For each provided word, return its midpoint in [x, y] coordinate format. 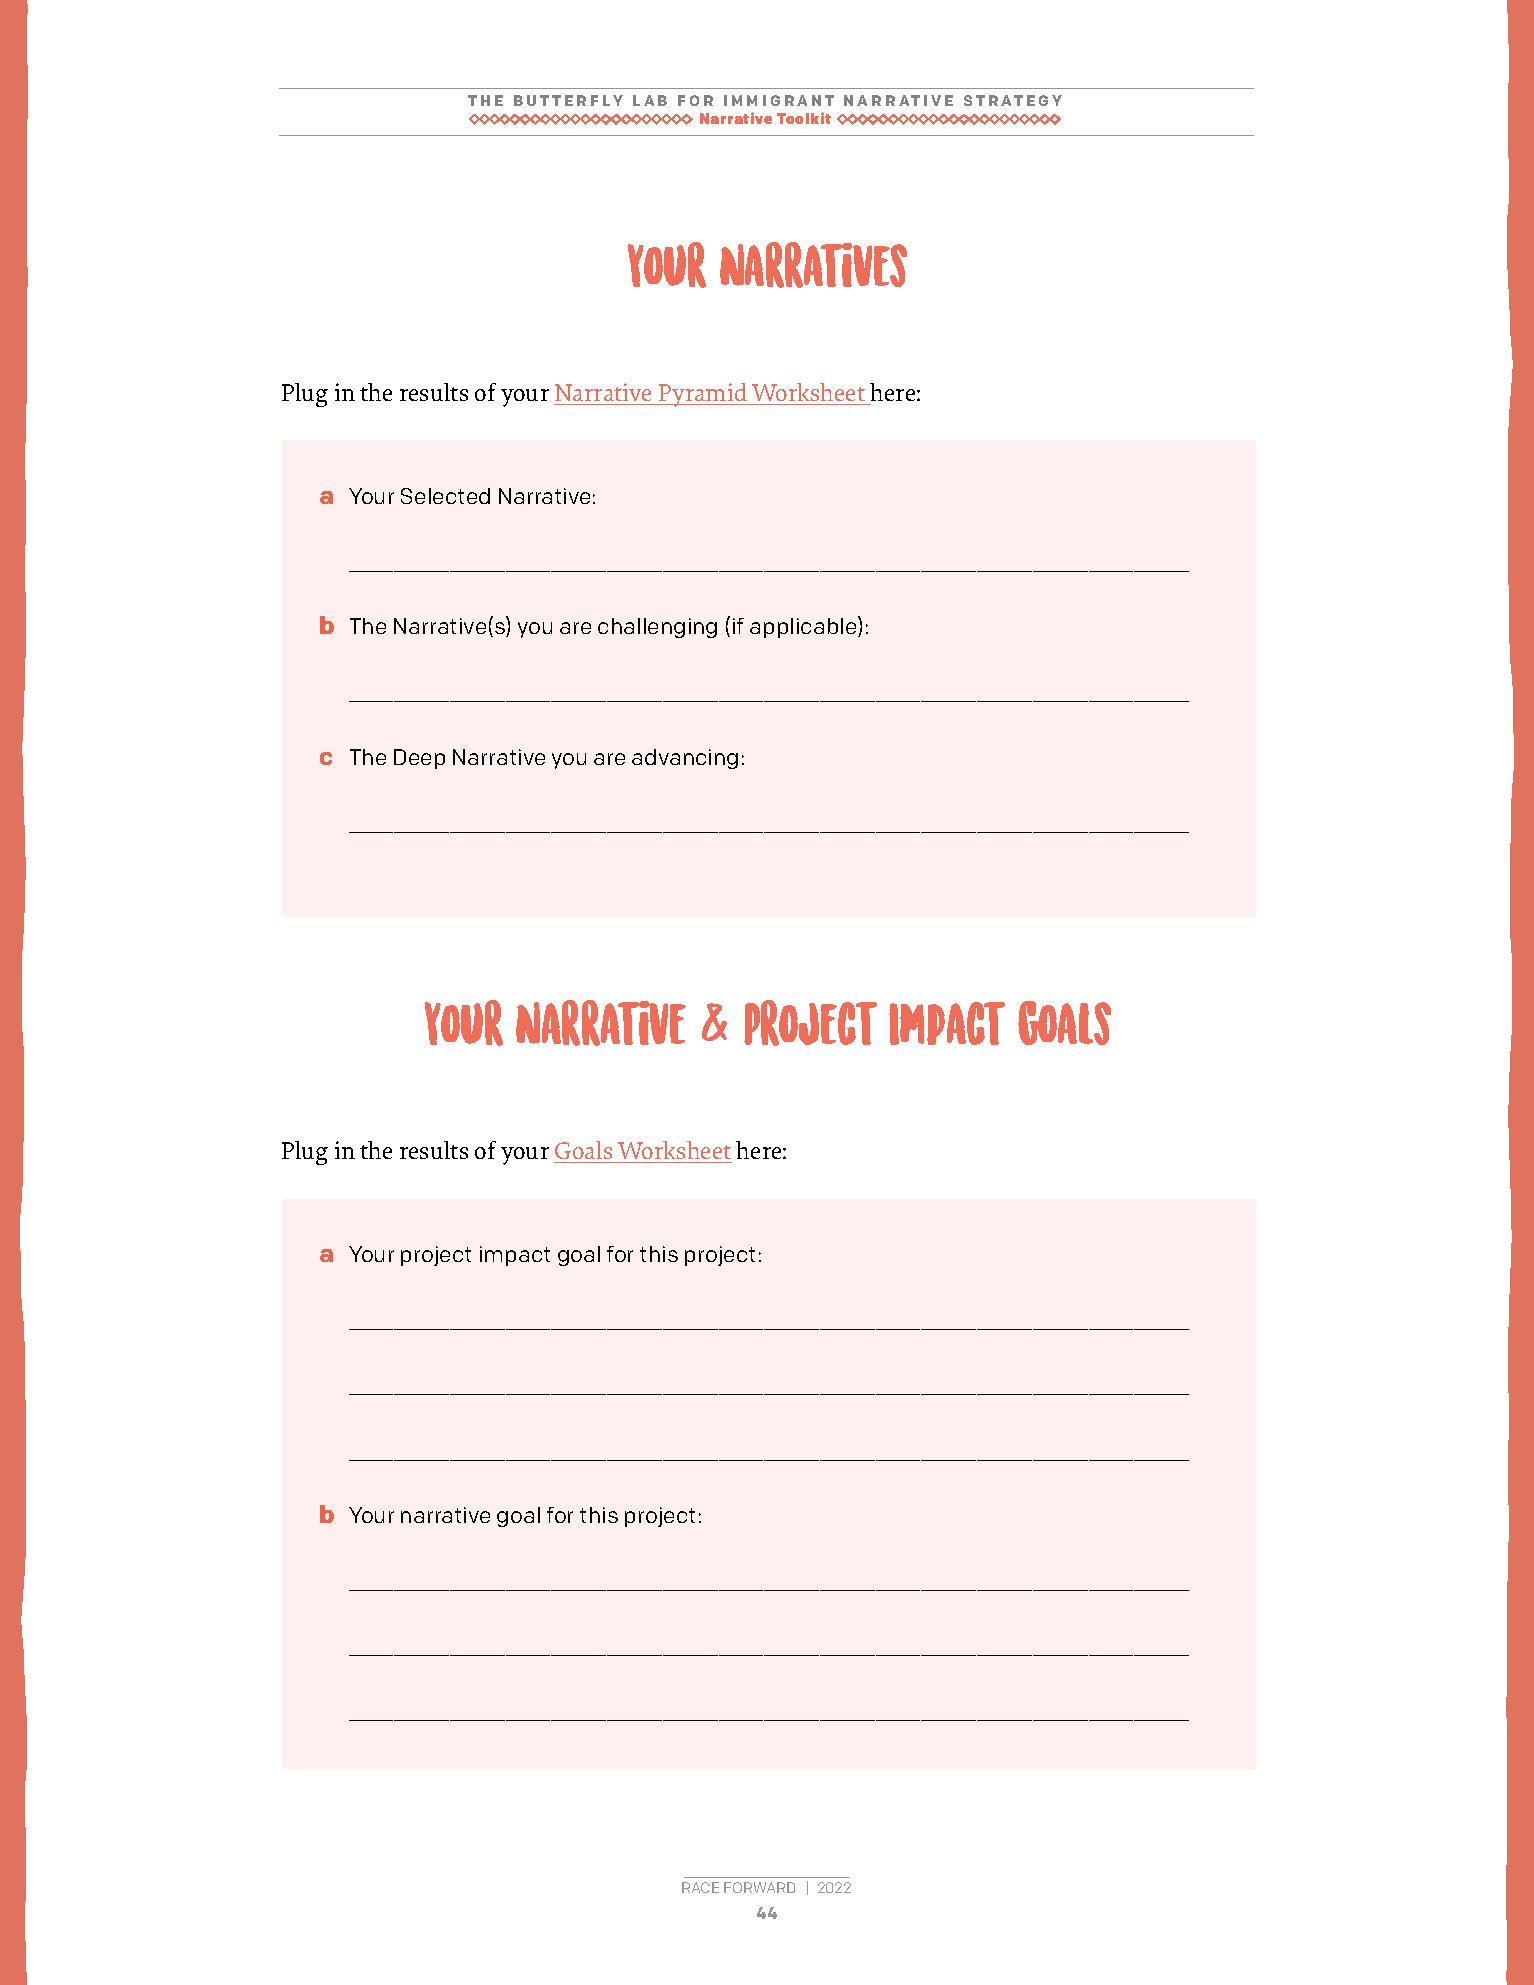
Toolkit [804, 118]
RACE [700, 1887]
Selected [445, 496]
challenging [657, 628]
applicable [804, 627]
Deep [419, 759]
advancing [685, 759]
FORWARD [759, 1887]
